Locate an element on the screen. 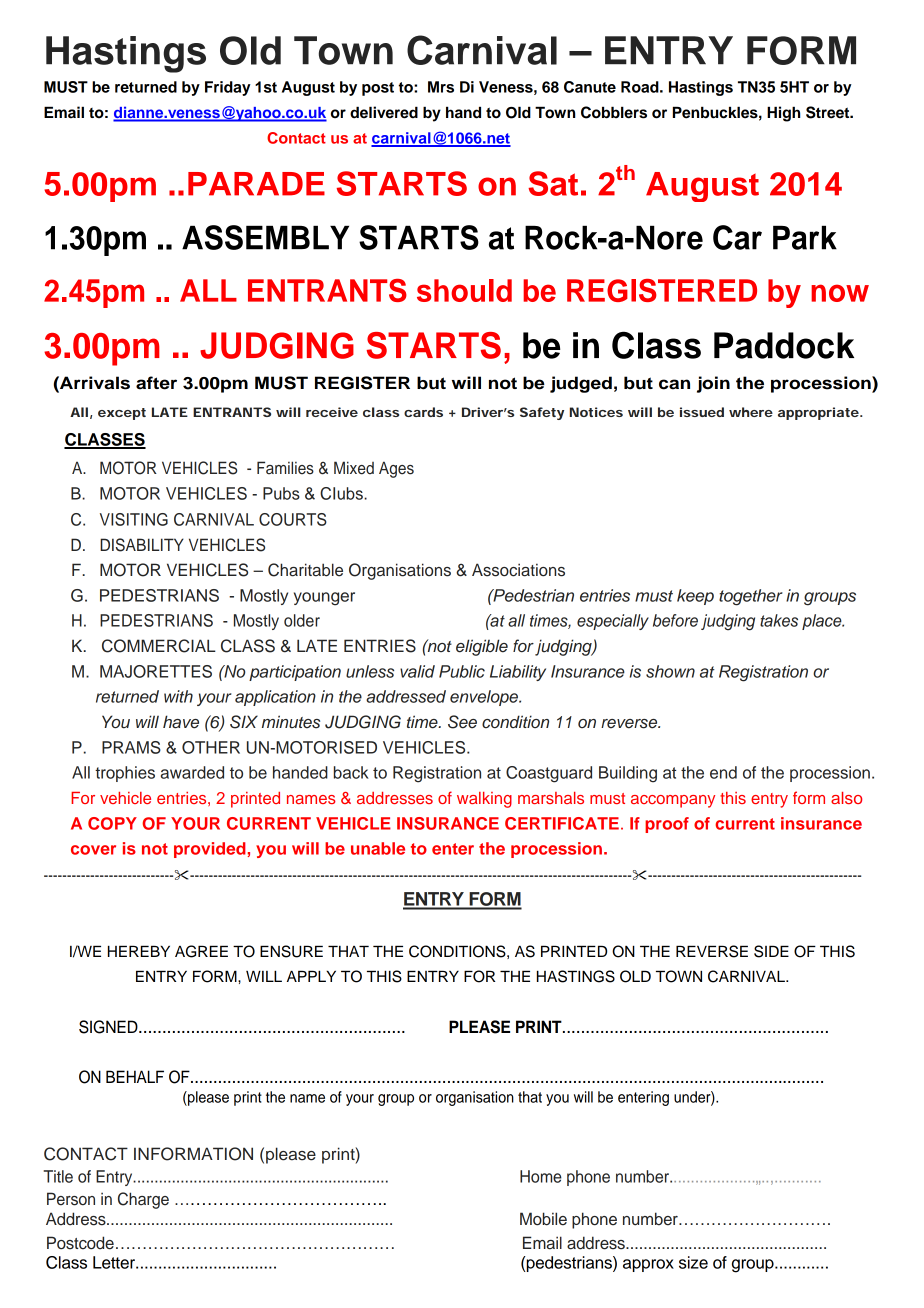  takes is located at coordinates (779, 620).
